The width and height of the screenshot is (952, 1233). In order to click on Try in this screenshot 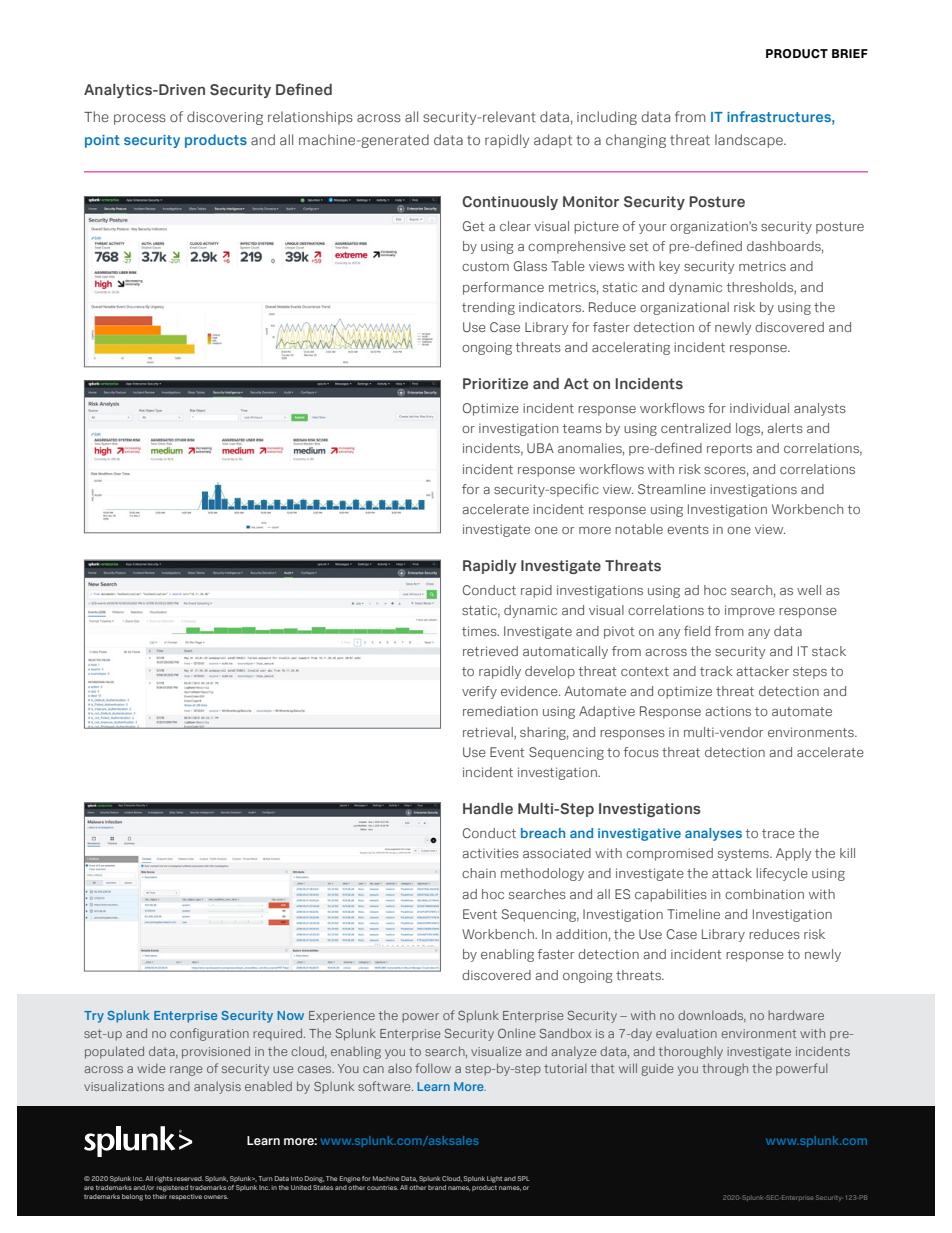, I will do `click(94, 1017)`.
